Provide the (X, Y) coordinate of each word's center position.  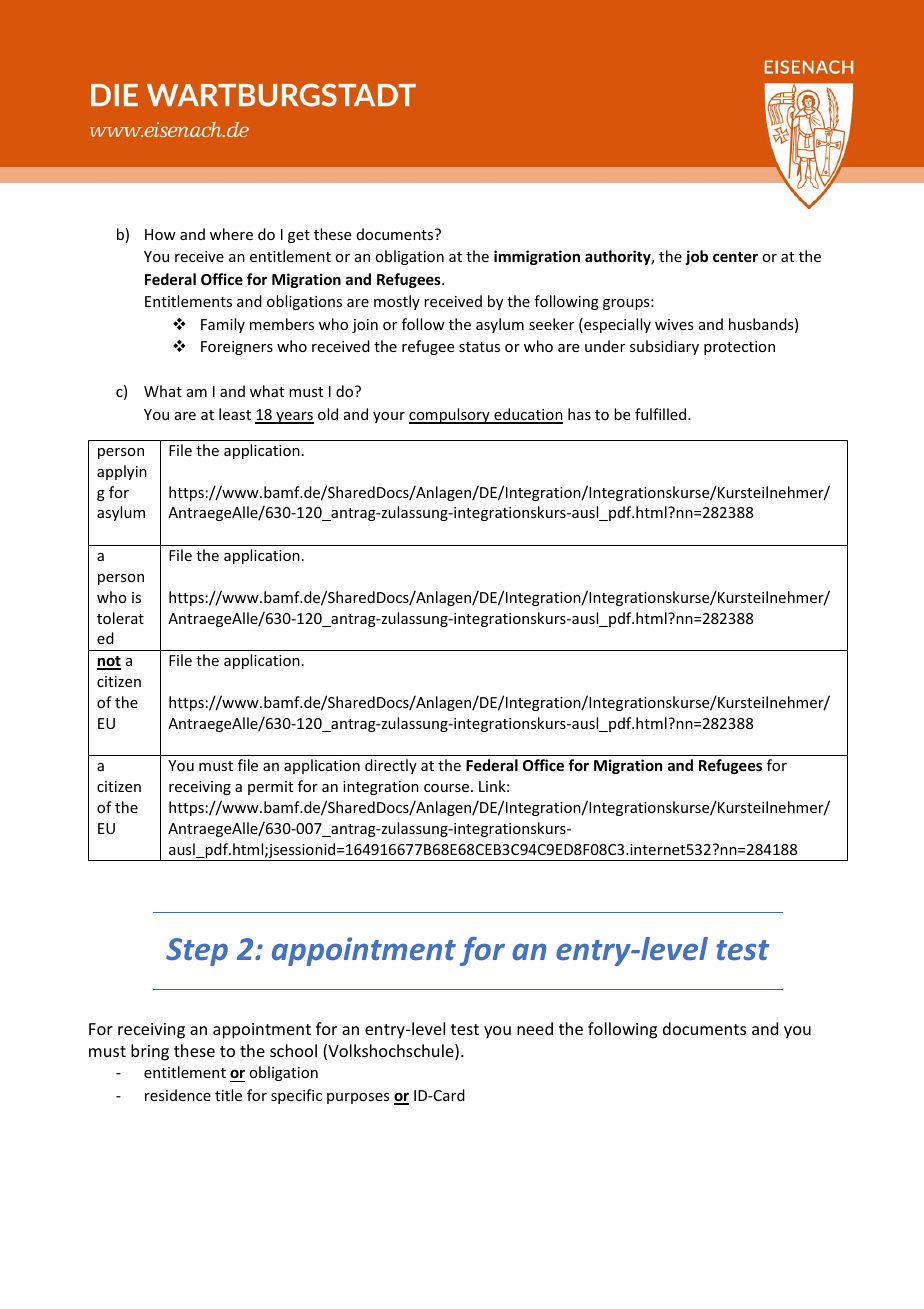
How (160, 234)
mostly (397, 302)
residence (178, 1095)
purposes (358, 1098)
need (535, 1028)
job (696, 257)
